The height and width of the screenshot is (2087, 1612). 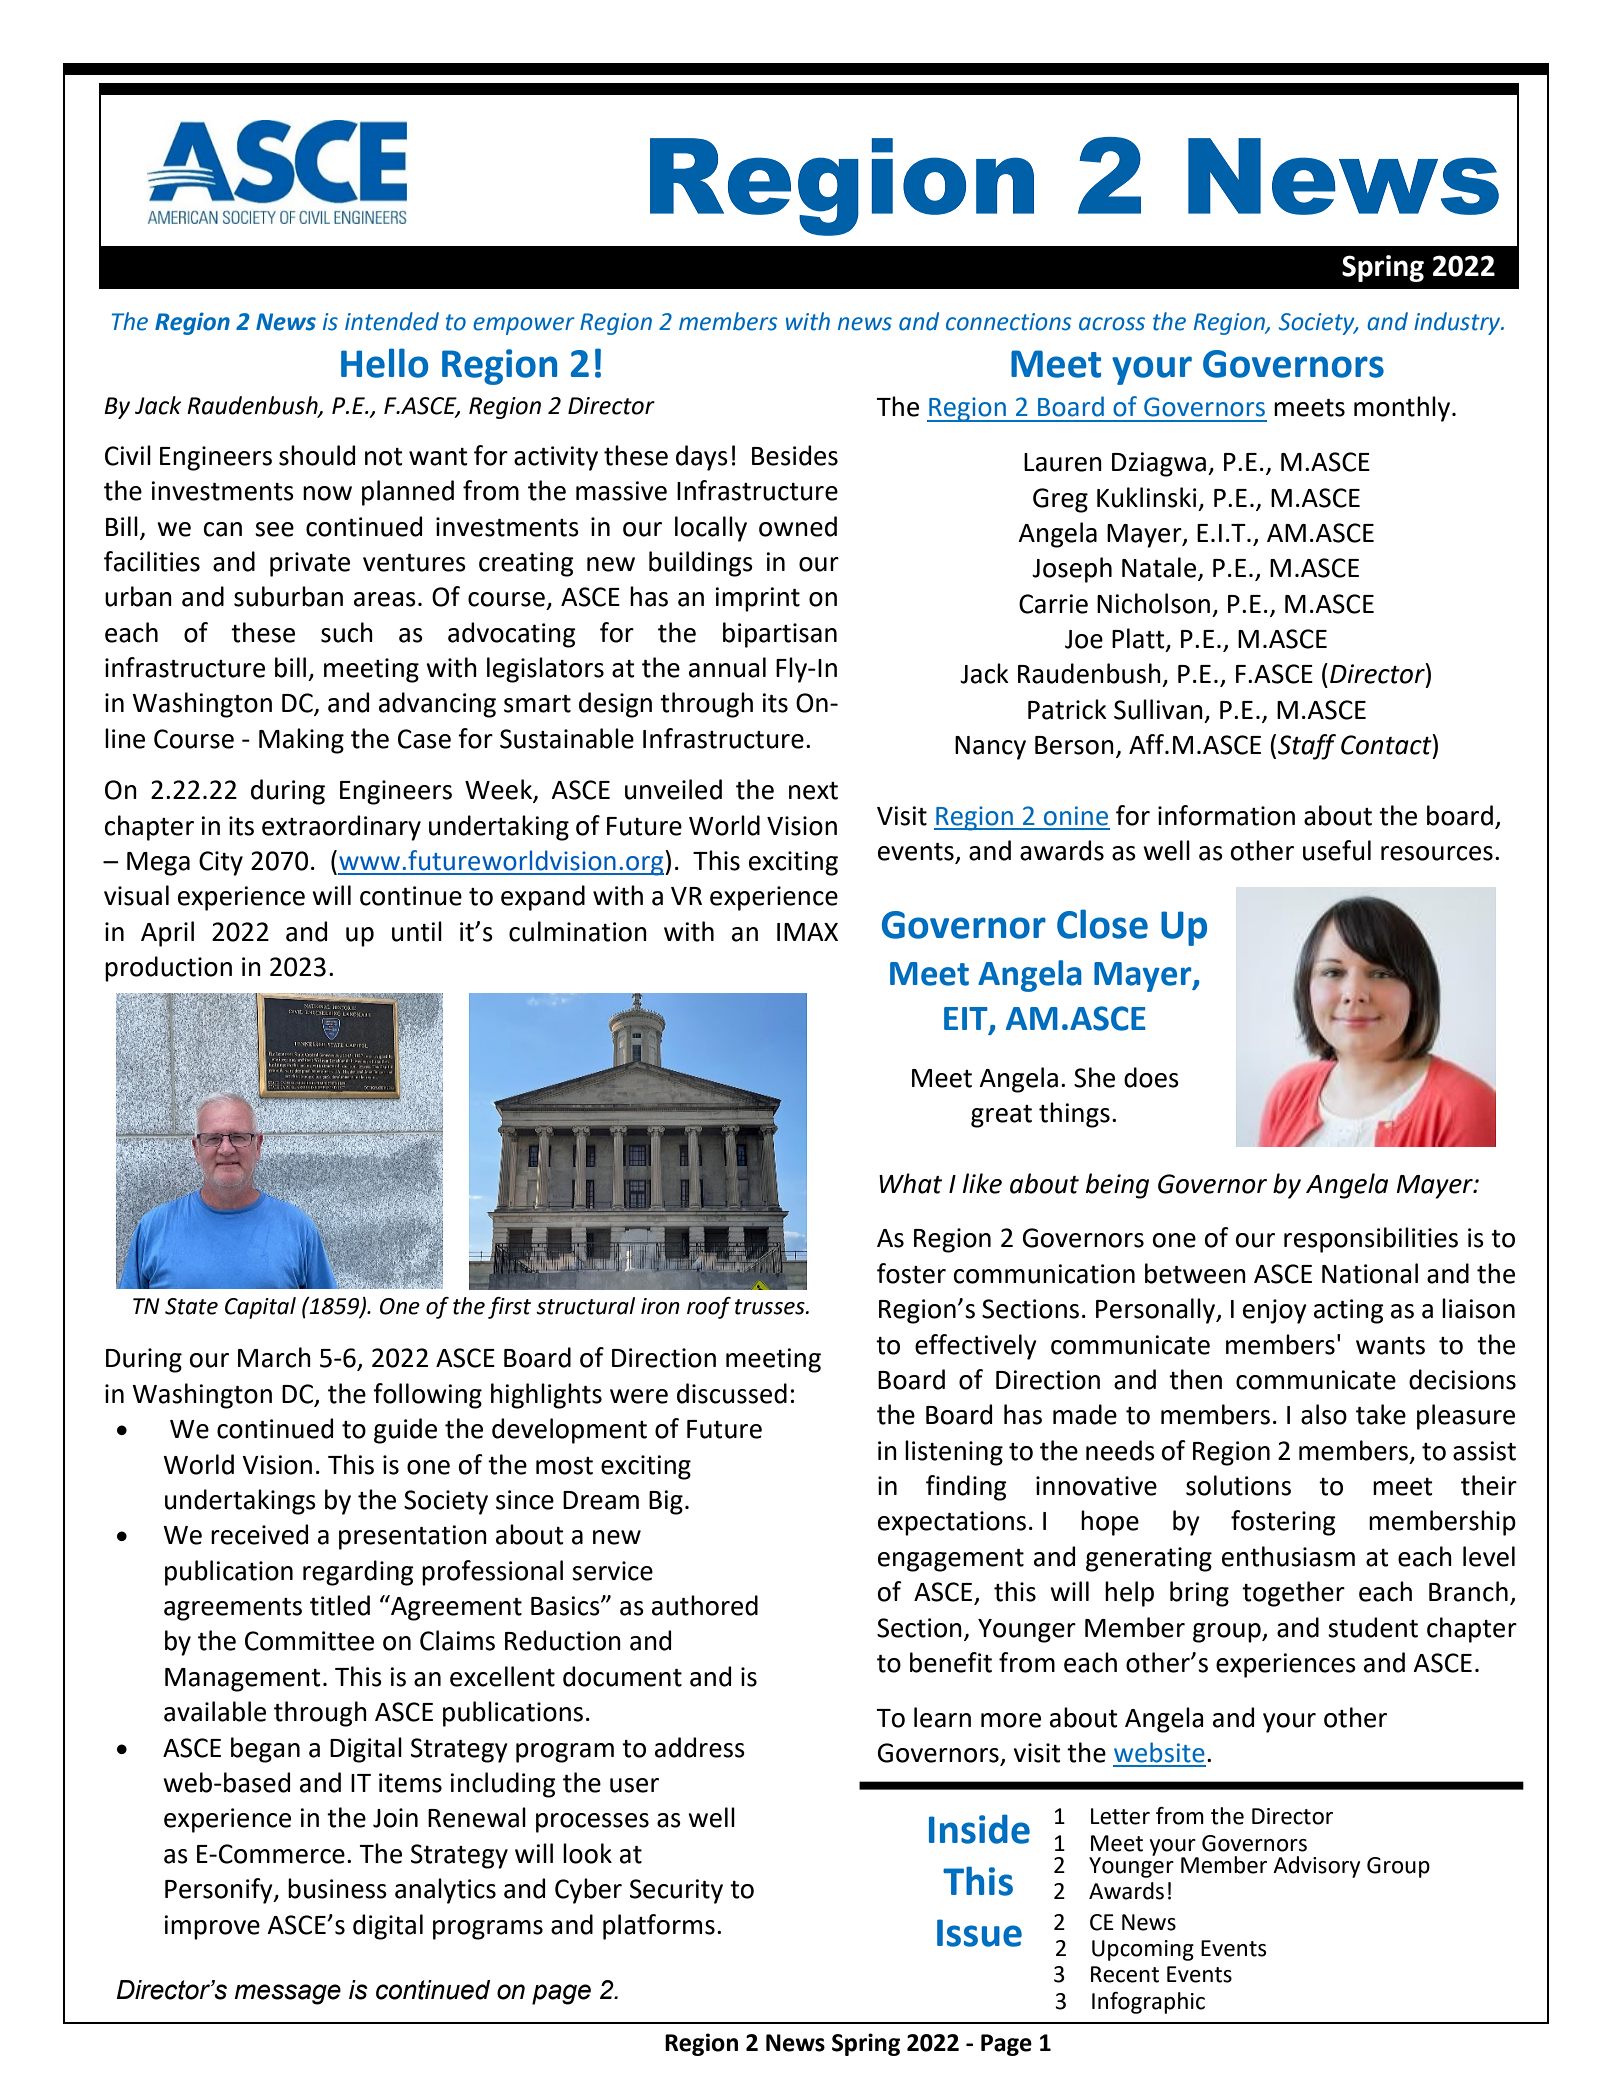 I want to click on message, so click(x=288, y=1994).
